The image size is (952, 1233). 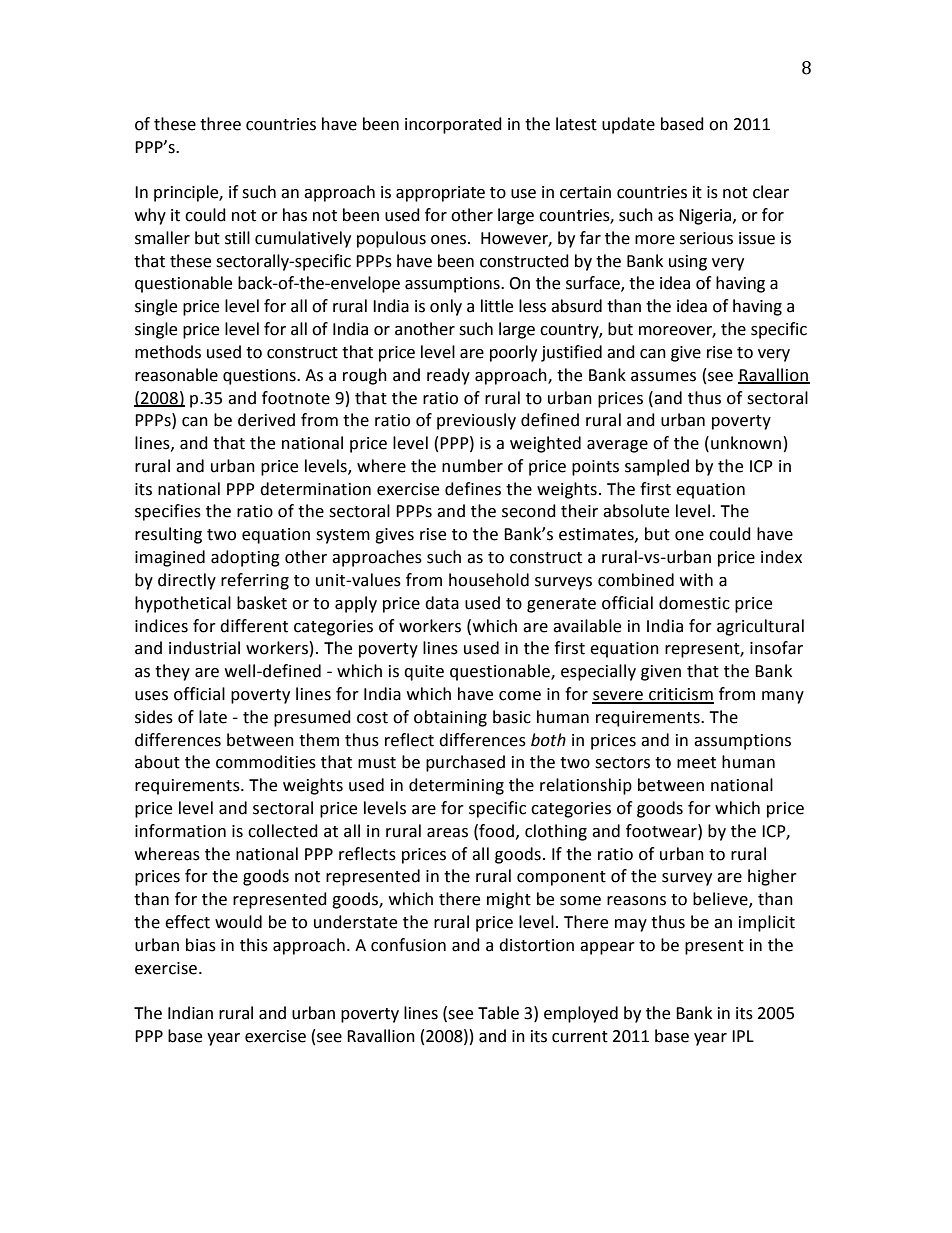 I want to click on obtaining, so click(x=450, y=718).
